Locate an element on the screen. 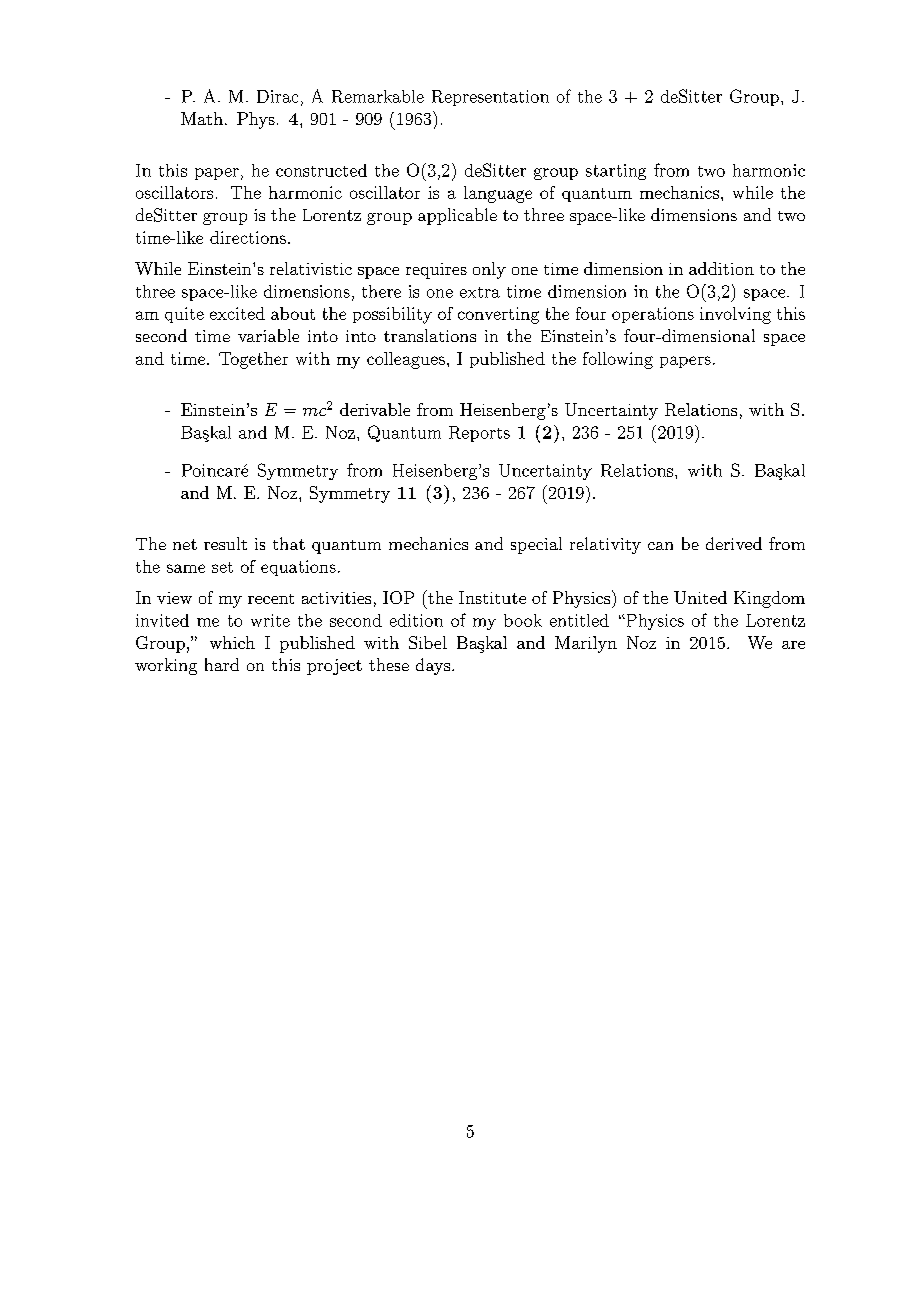  starting is located at coordinates (616, 172).
